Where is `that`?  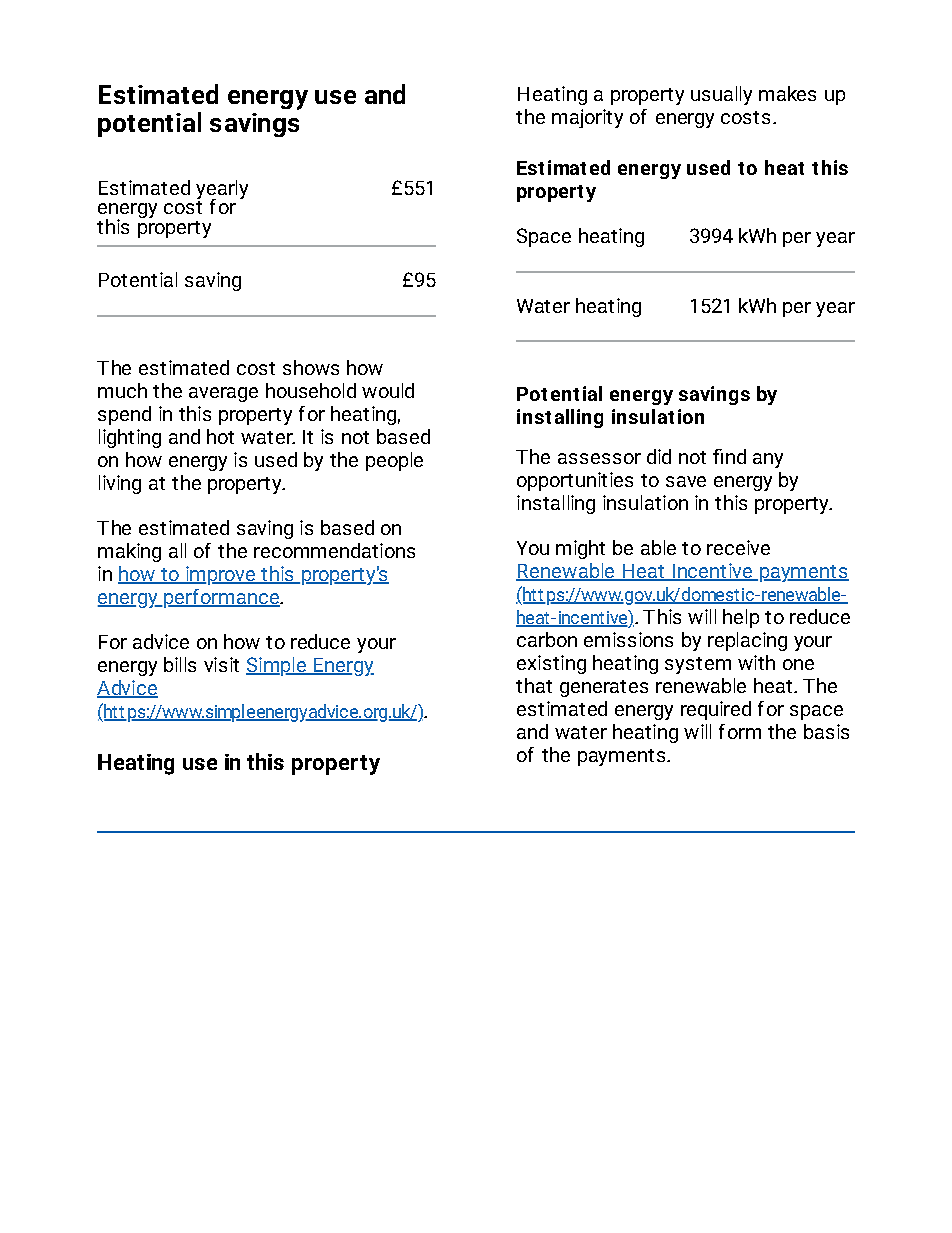 that is located at coordinates (534, 685).
